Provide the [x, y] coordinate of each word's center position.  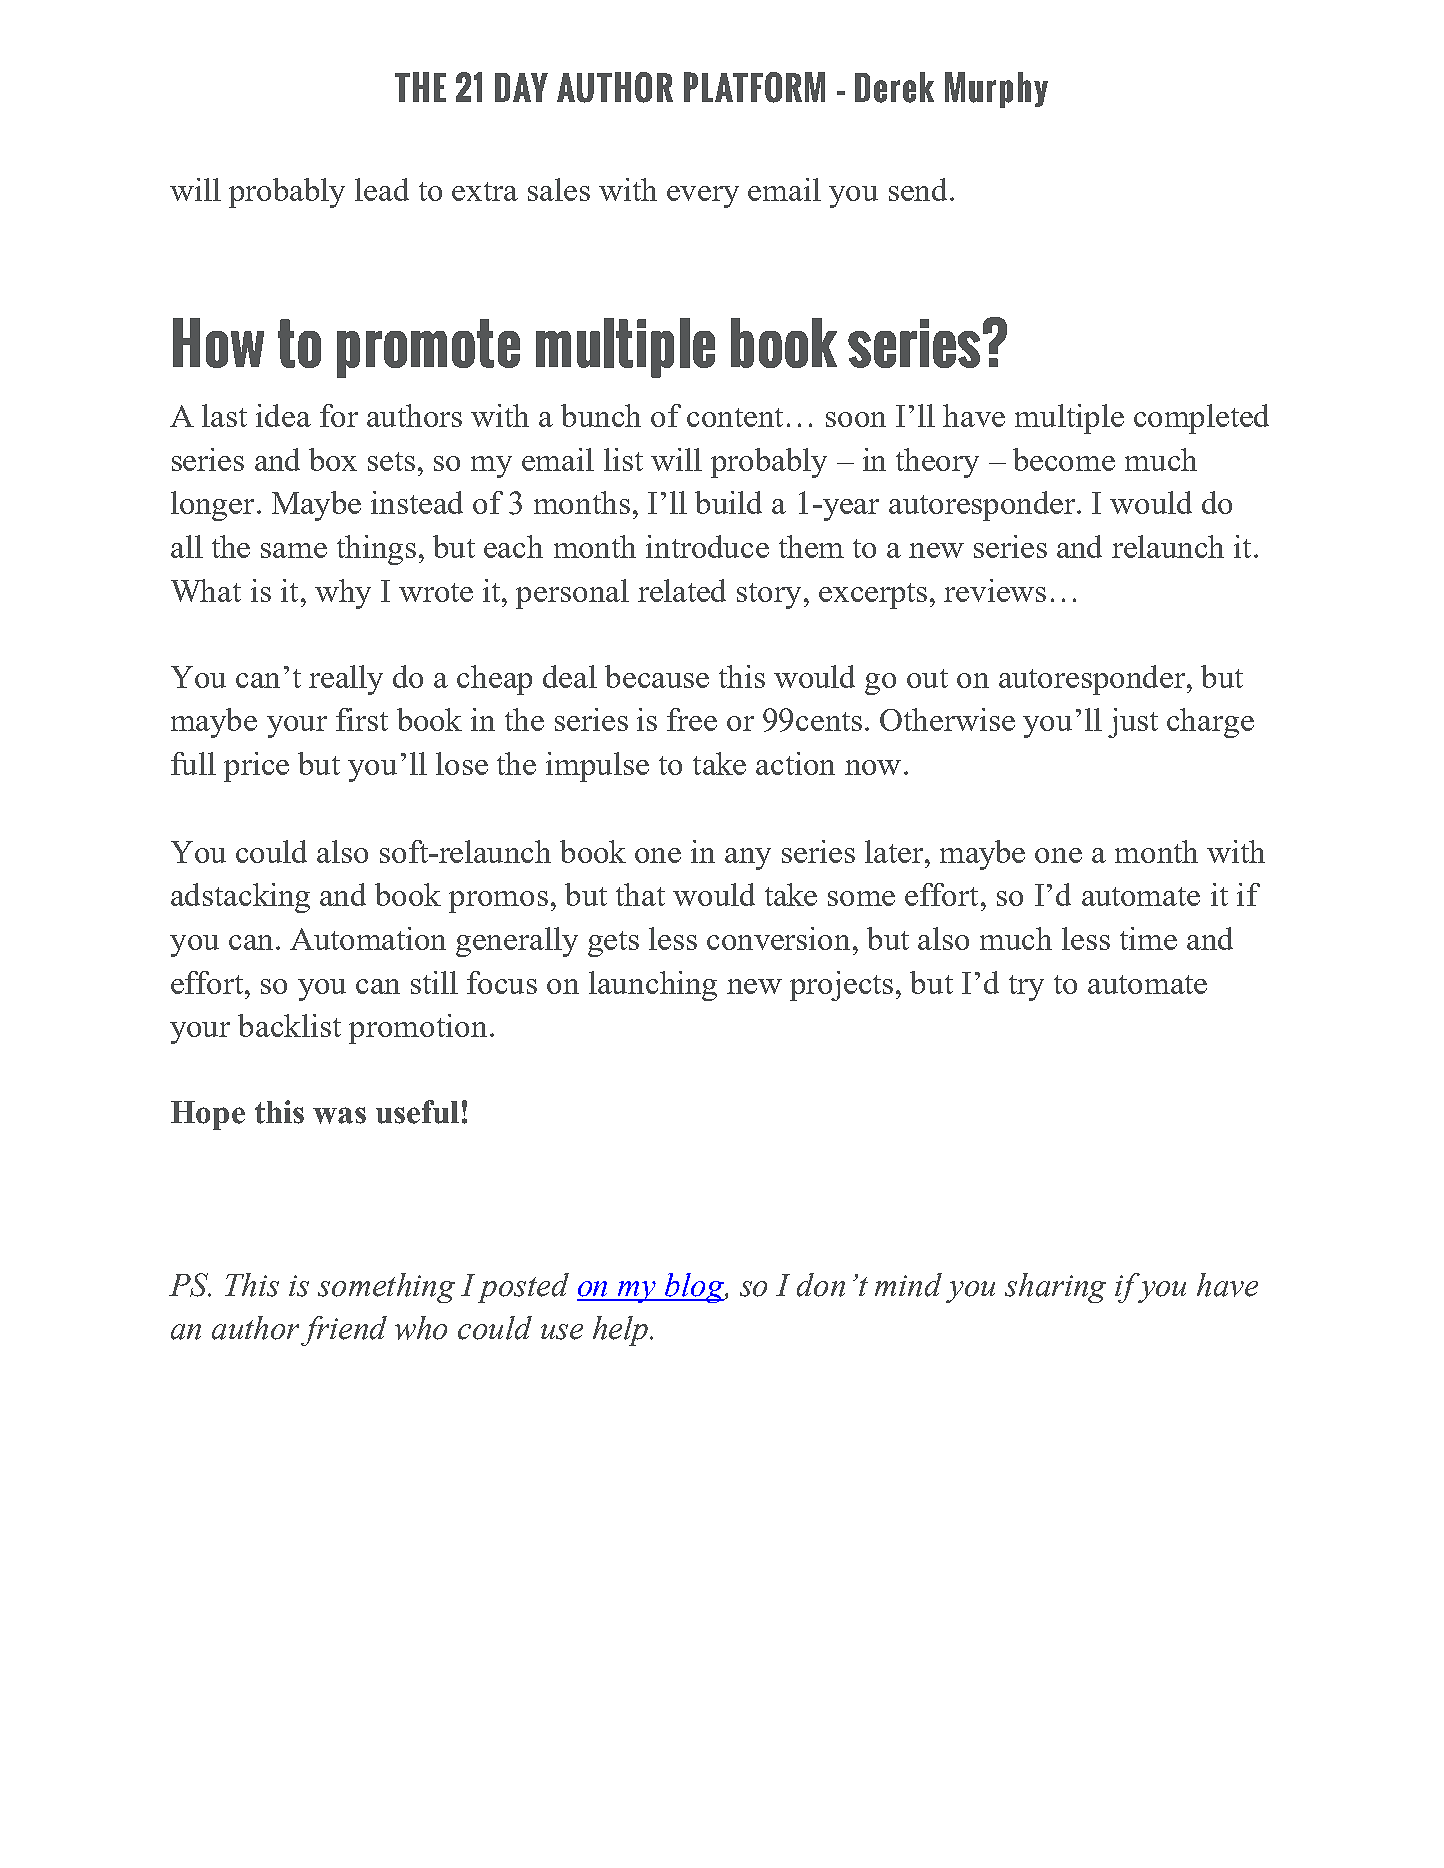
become [1064, 459]
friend [344, 1331]
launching [653, 986]
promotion [418, 1029]
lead [382, 189]
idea [283, 415]
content [735, 417]
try [1026, 988]
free [692, 719]
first [362, 719]
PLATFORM [754, 87]
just [1133, 723]
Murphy [996, 90]
